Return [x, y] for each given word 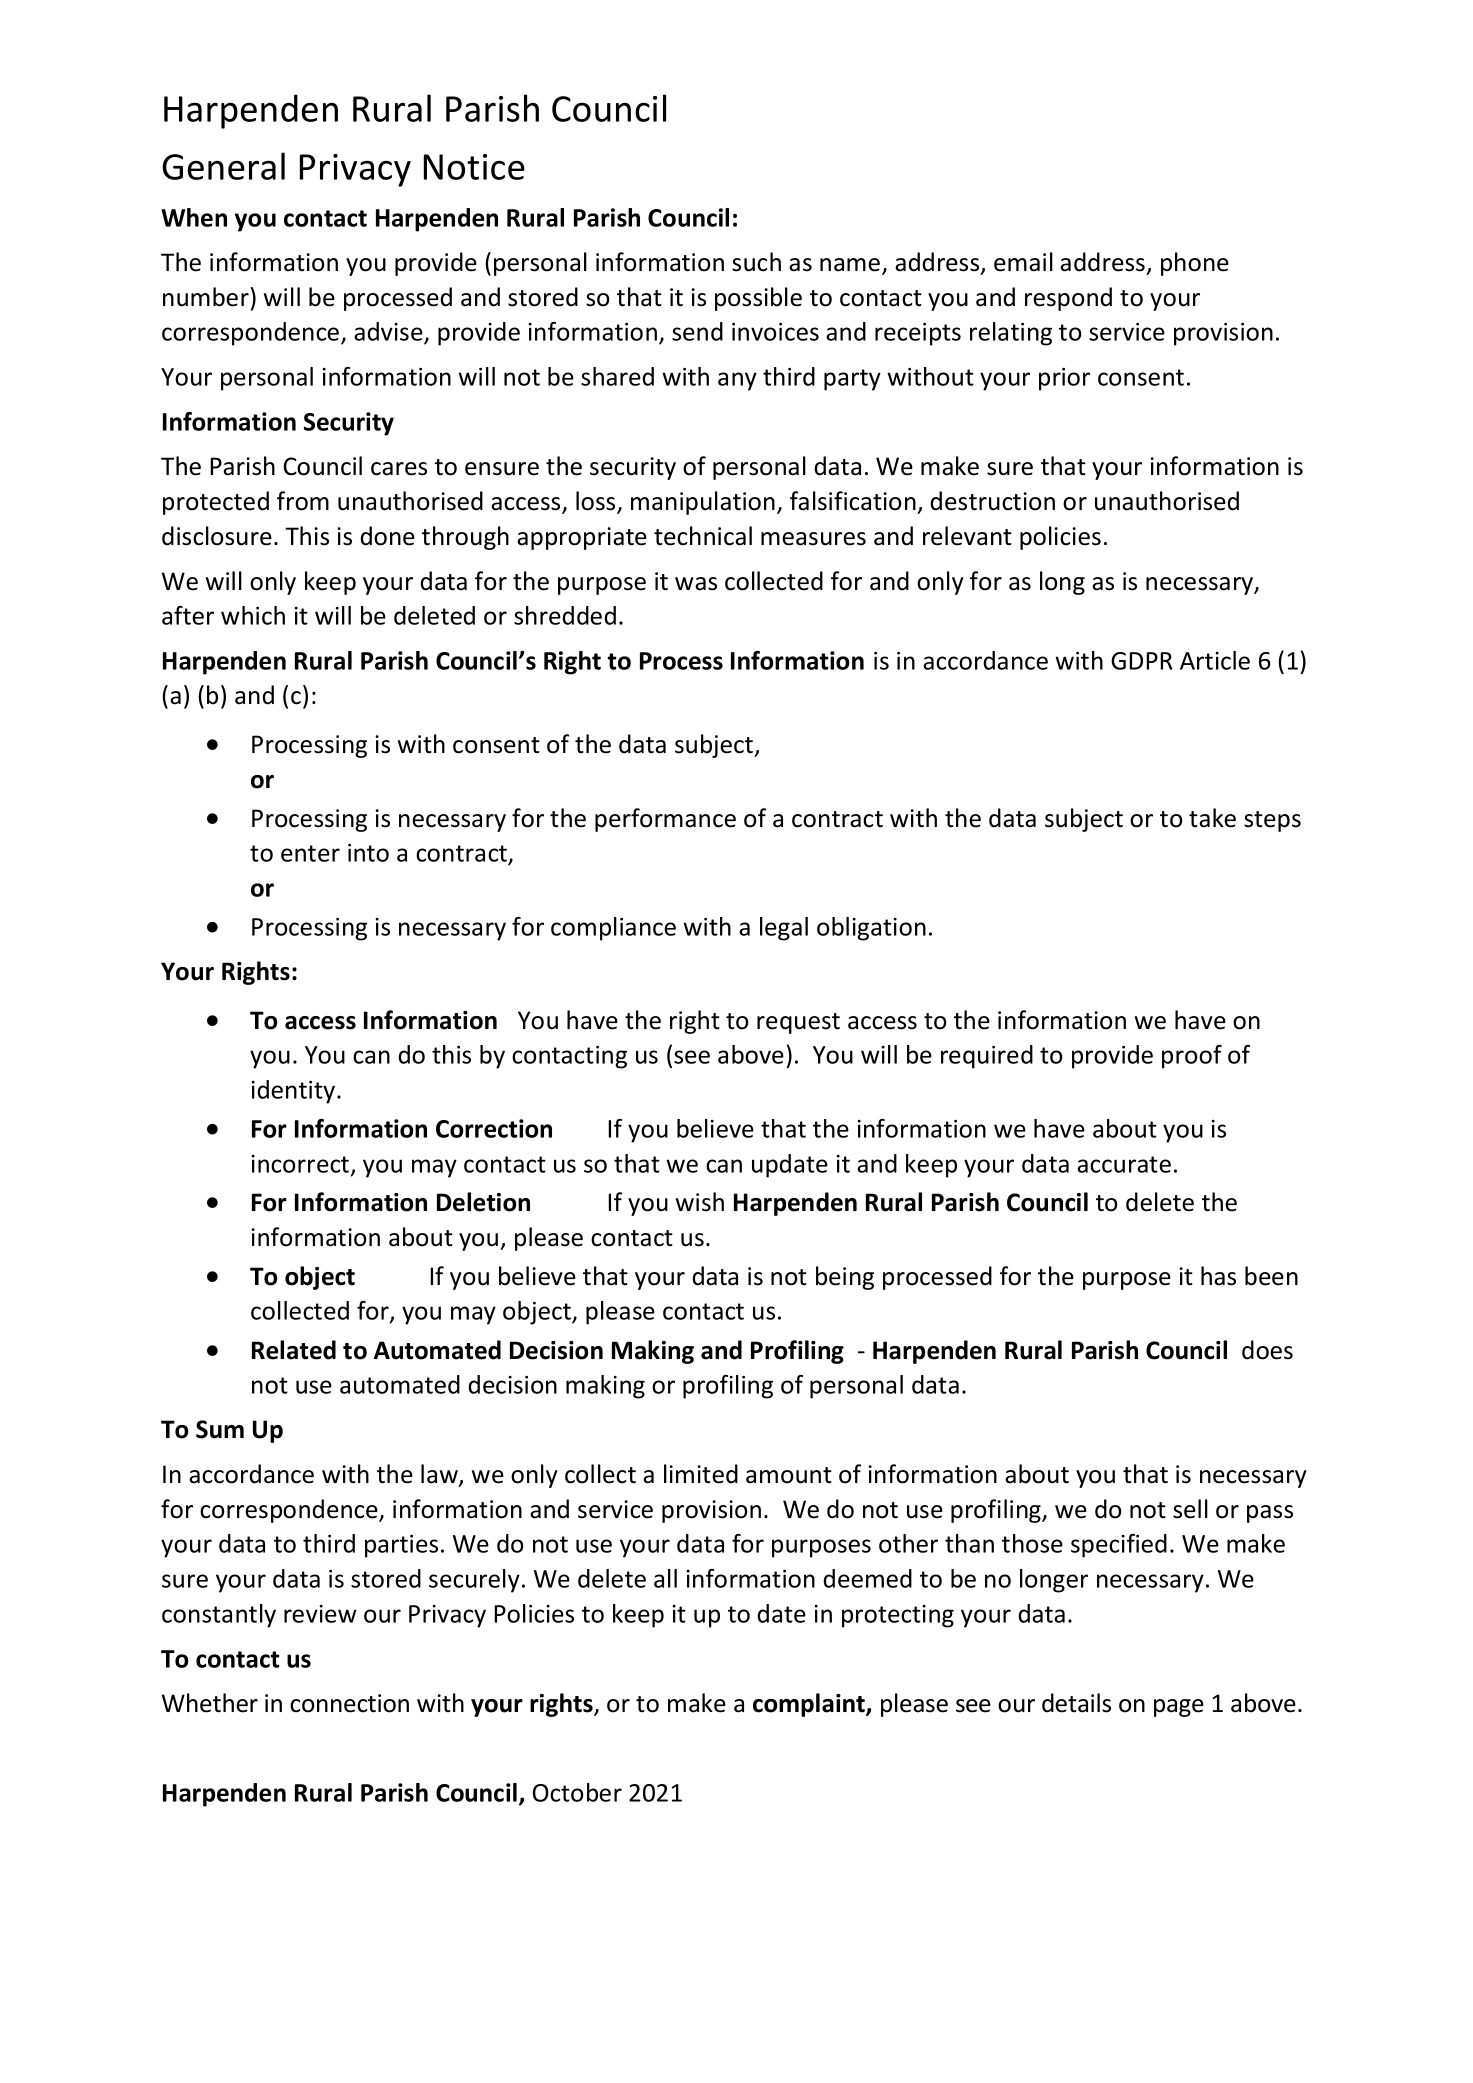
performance [665, 820]
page [1179, 1708]
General [223, 166]
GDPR [1141, 661]
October [577, 1792]
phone [1195, 264]
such [756, 262]
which [253, 615]
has [1218, 1276]
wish [700, 1202]
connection [349, 1703]
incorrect [302, 1165]
